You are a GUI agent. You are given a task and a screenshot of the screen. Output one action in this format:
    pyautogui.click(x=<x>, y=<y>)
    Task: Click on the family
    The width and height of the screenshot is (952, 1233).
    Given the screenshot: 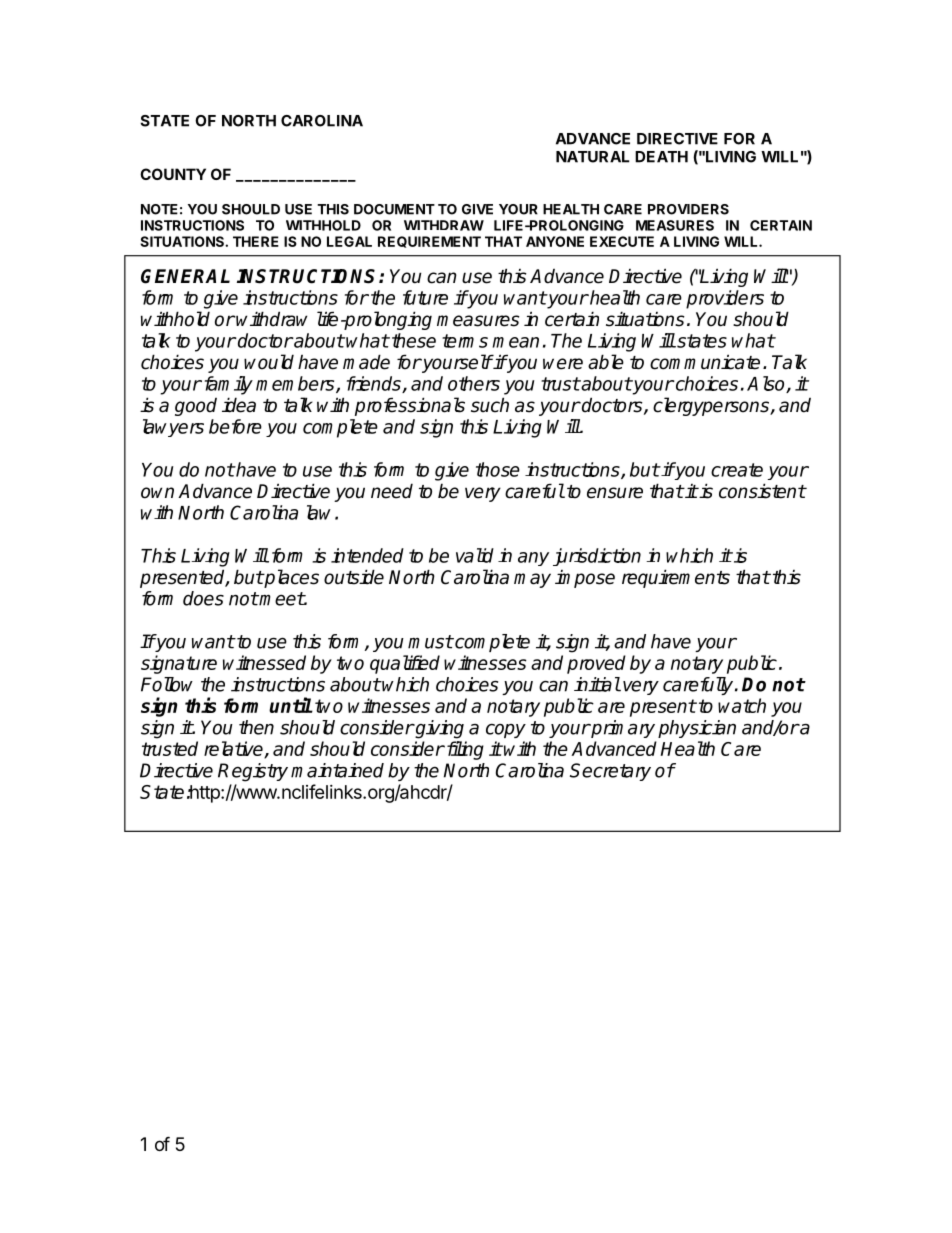 What is the action you would take?
    pyautogui.click(x=229, y=385)
